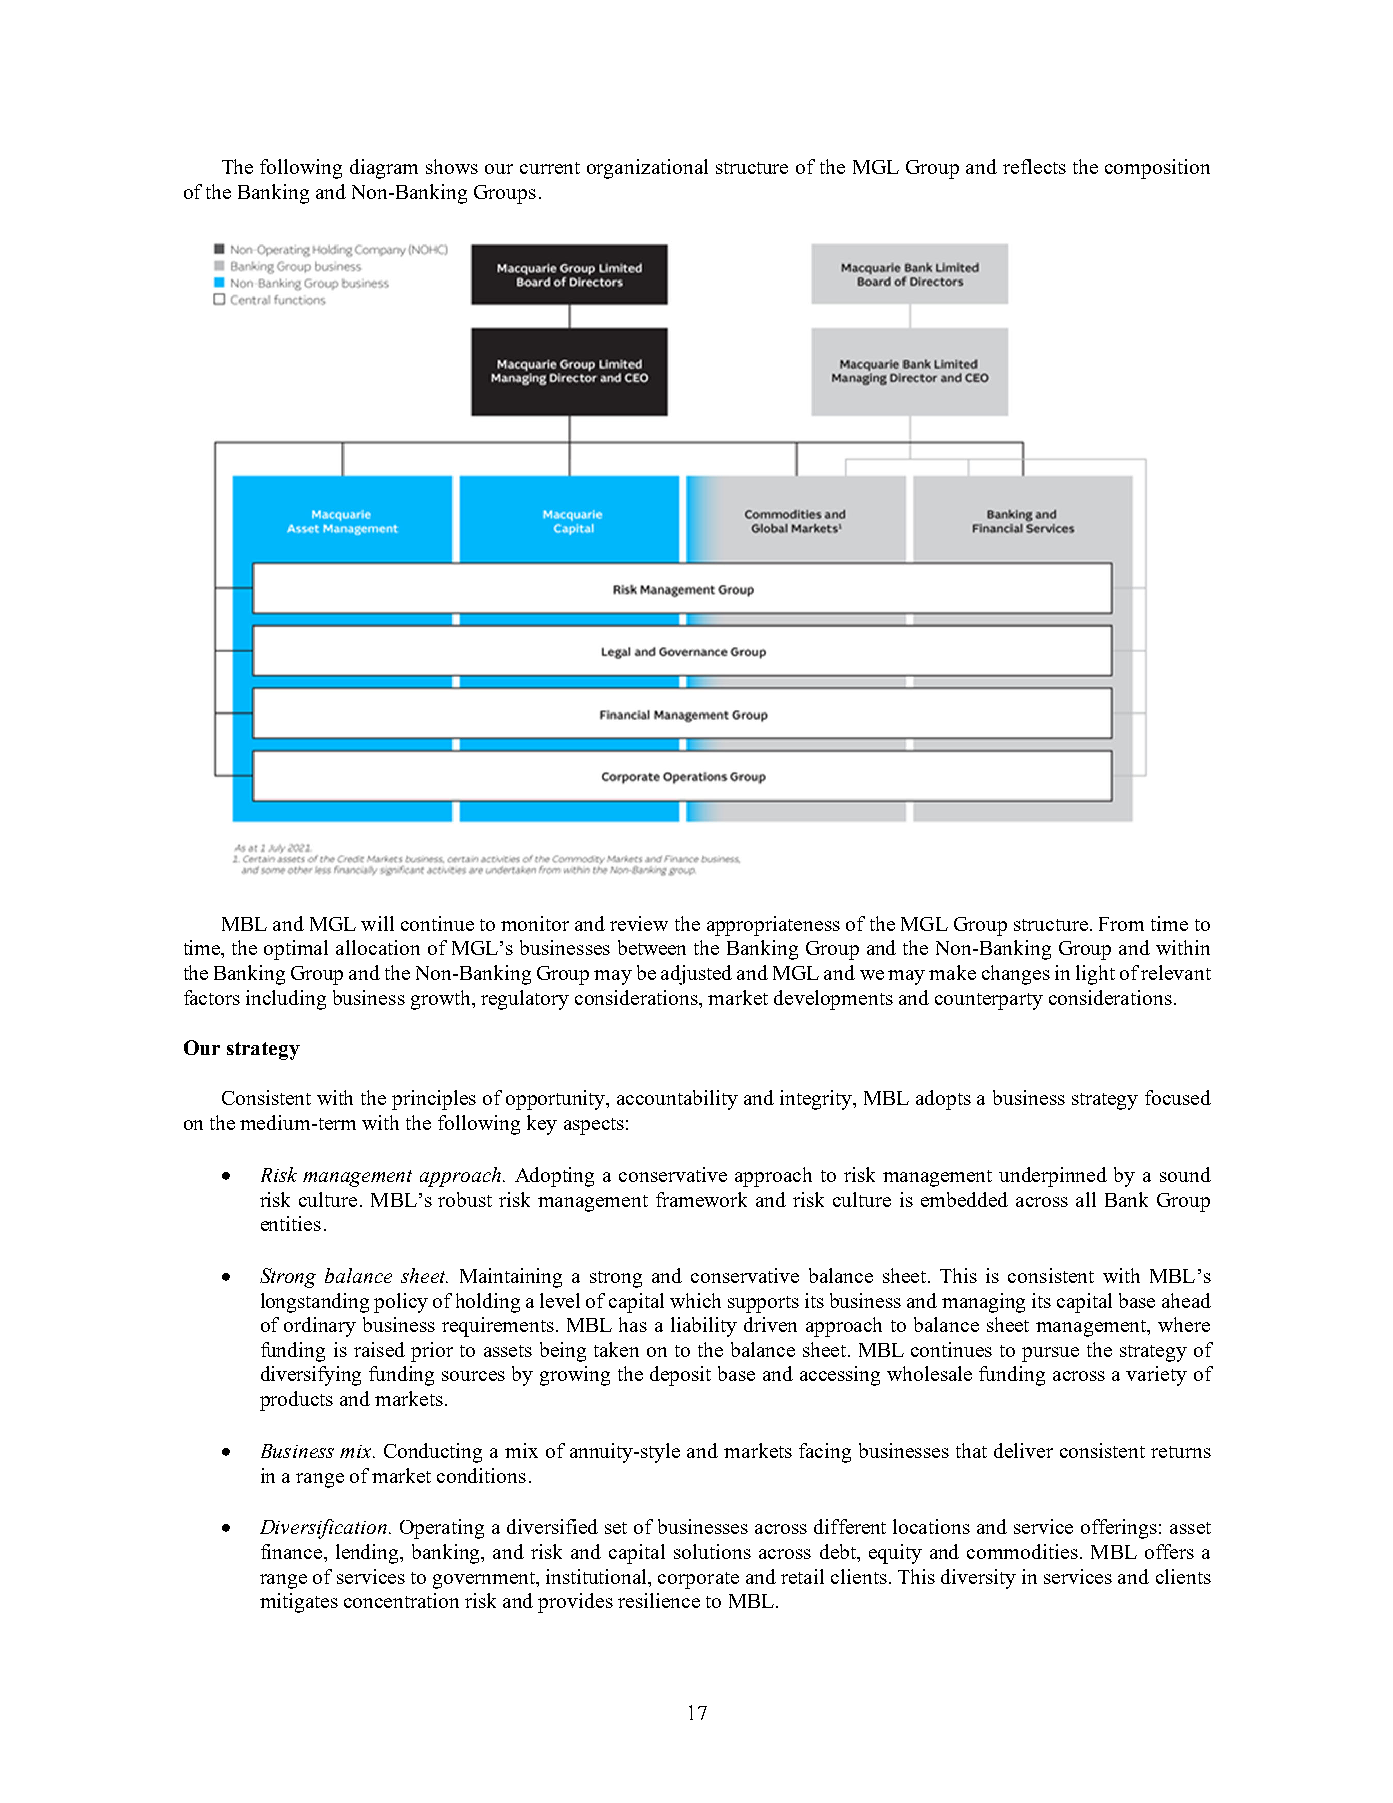  What do you see at coordinates (1121, 924) in the screenshot?
I see `From` at bounding box center [1121, 924].
